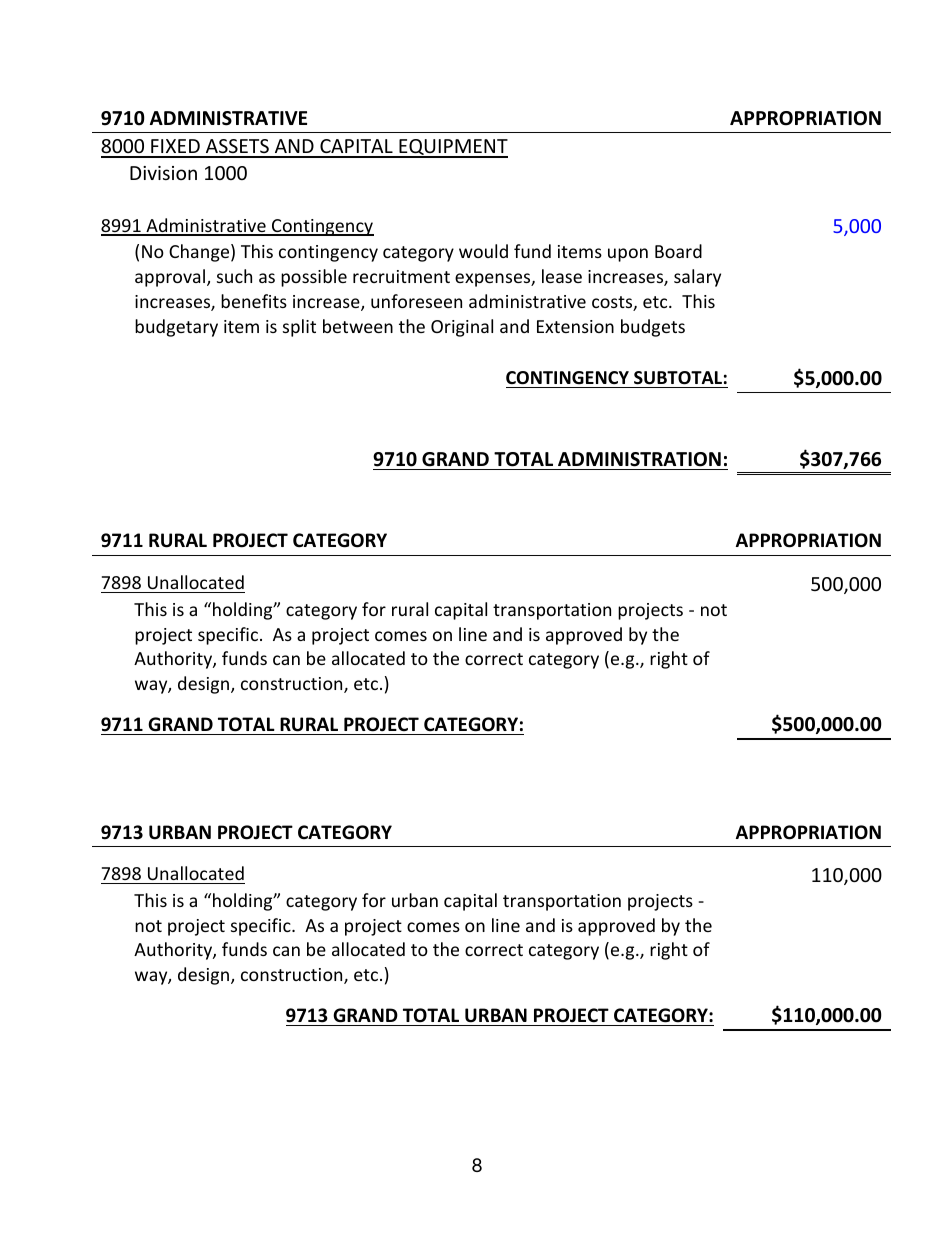 This image has width=952, height=1233. What do you see at coordinates (697, 278) in the image?
I see `salary` at bounding box center [697, 278].
